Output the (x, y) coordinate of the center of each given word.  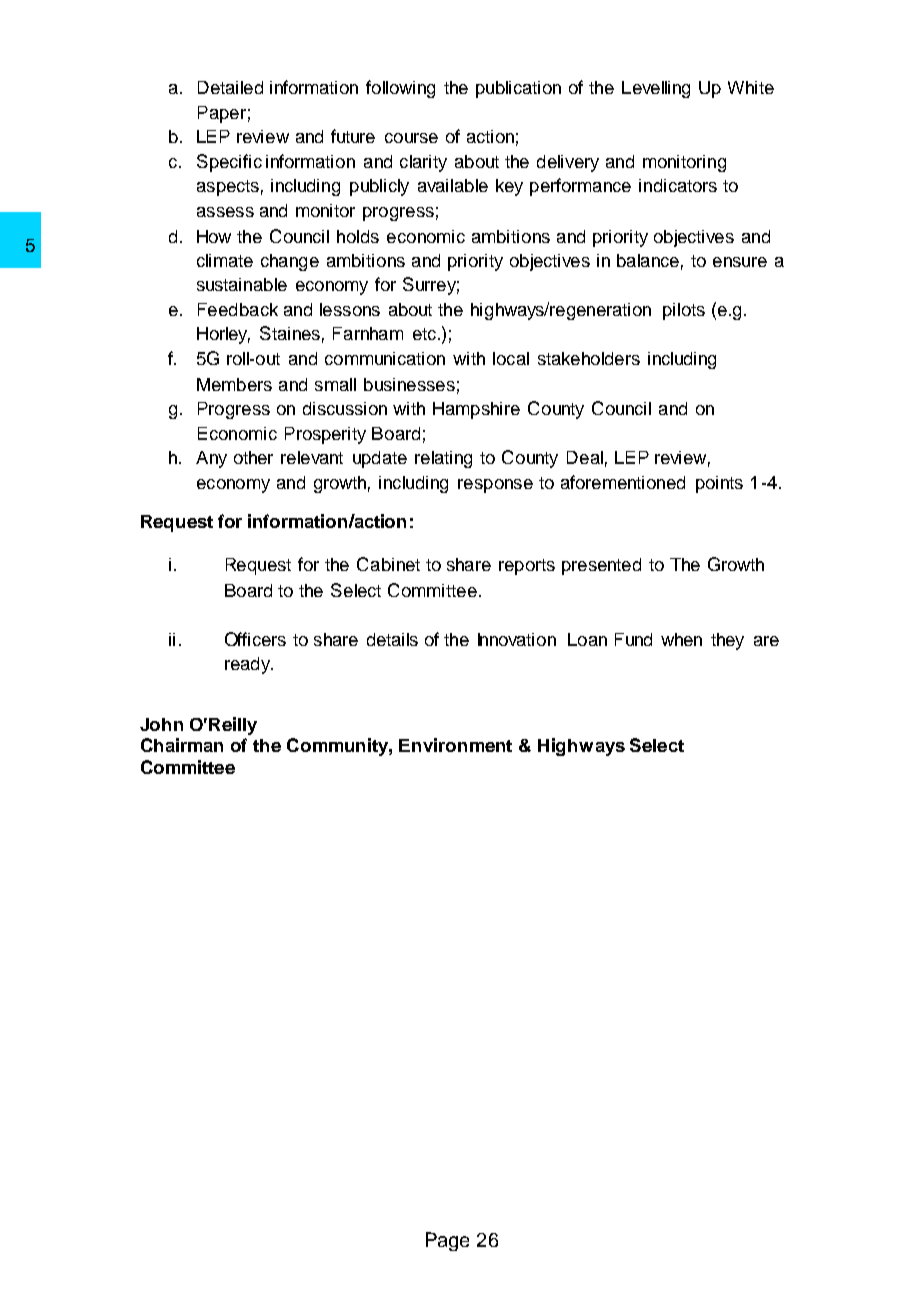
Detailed (230, 87)
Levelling (656, 89)
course (411, 138)
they (727, 641)
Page (447, 1241)
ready (248, 665)
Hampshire (476, 410)
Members (234, 384)
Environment (455, 745)
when (681, 639)
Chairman (182, 745)
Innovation (517, 639)
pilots (684, 311)
